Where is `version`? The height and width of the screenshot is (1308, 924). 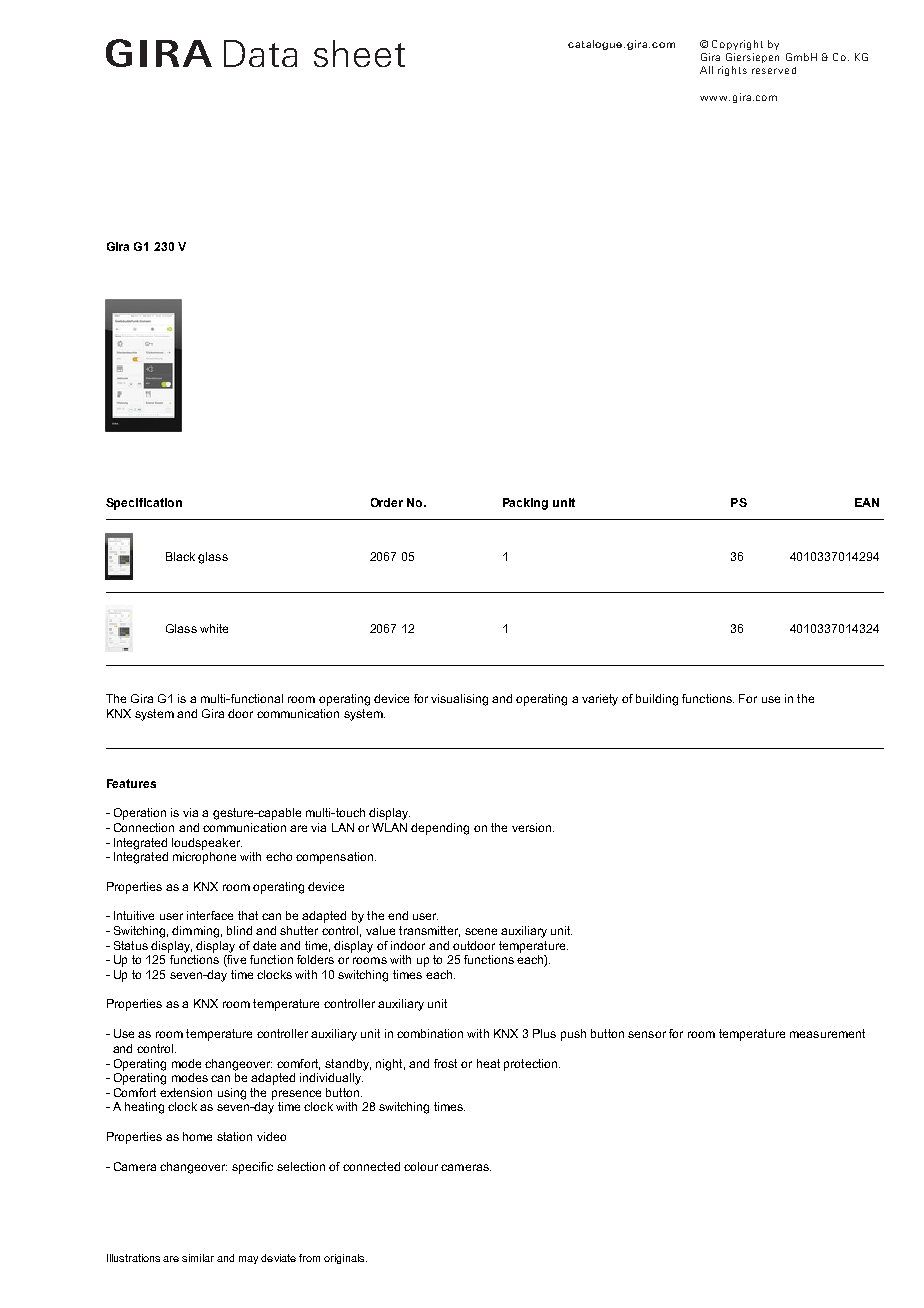 version is located at coordinates (531, 827).
